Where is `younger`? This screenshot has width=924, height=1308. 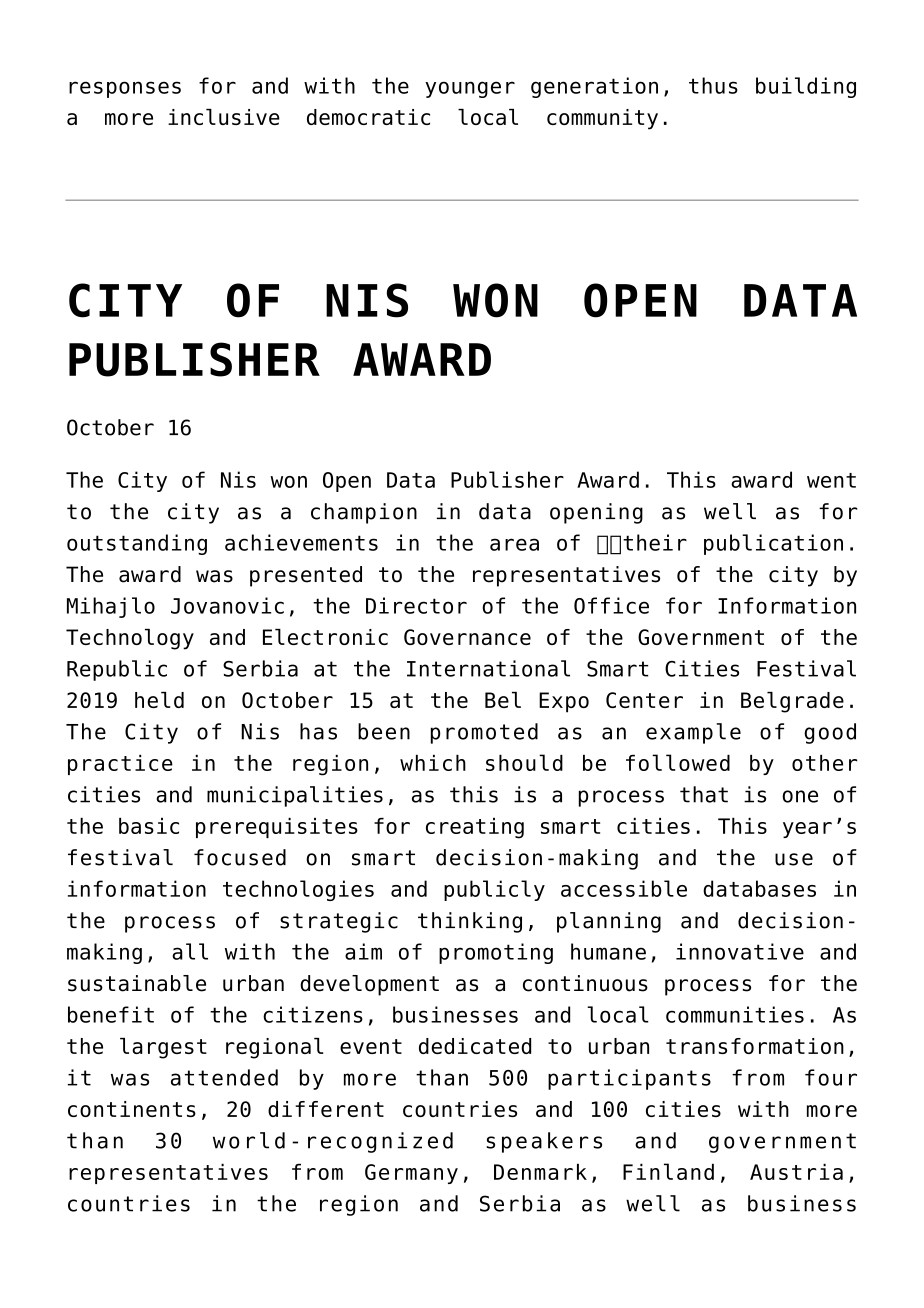
younger is located at coordinates (470, 89).
